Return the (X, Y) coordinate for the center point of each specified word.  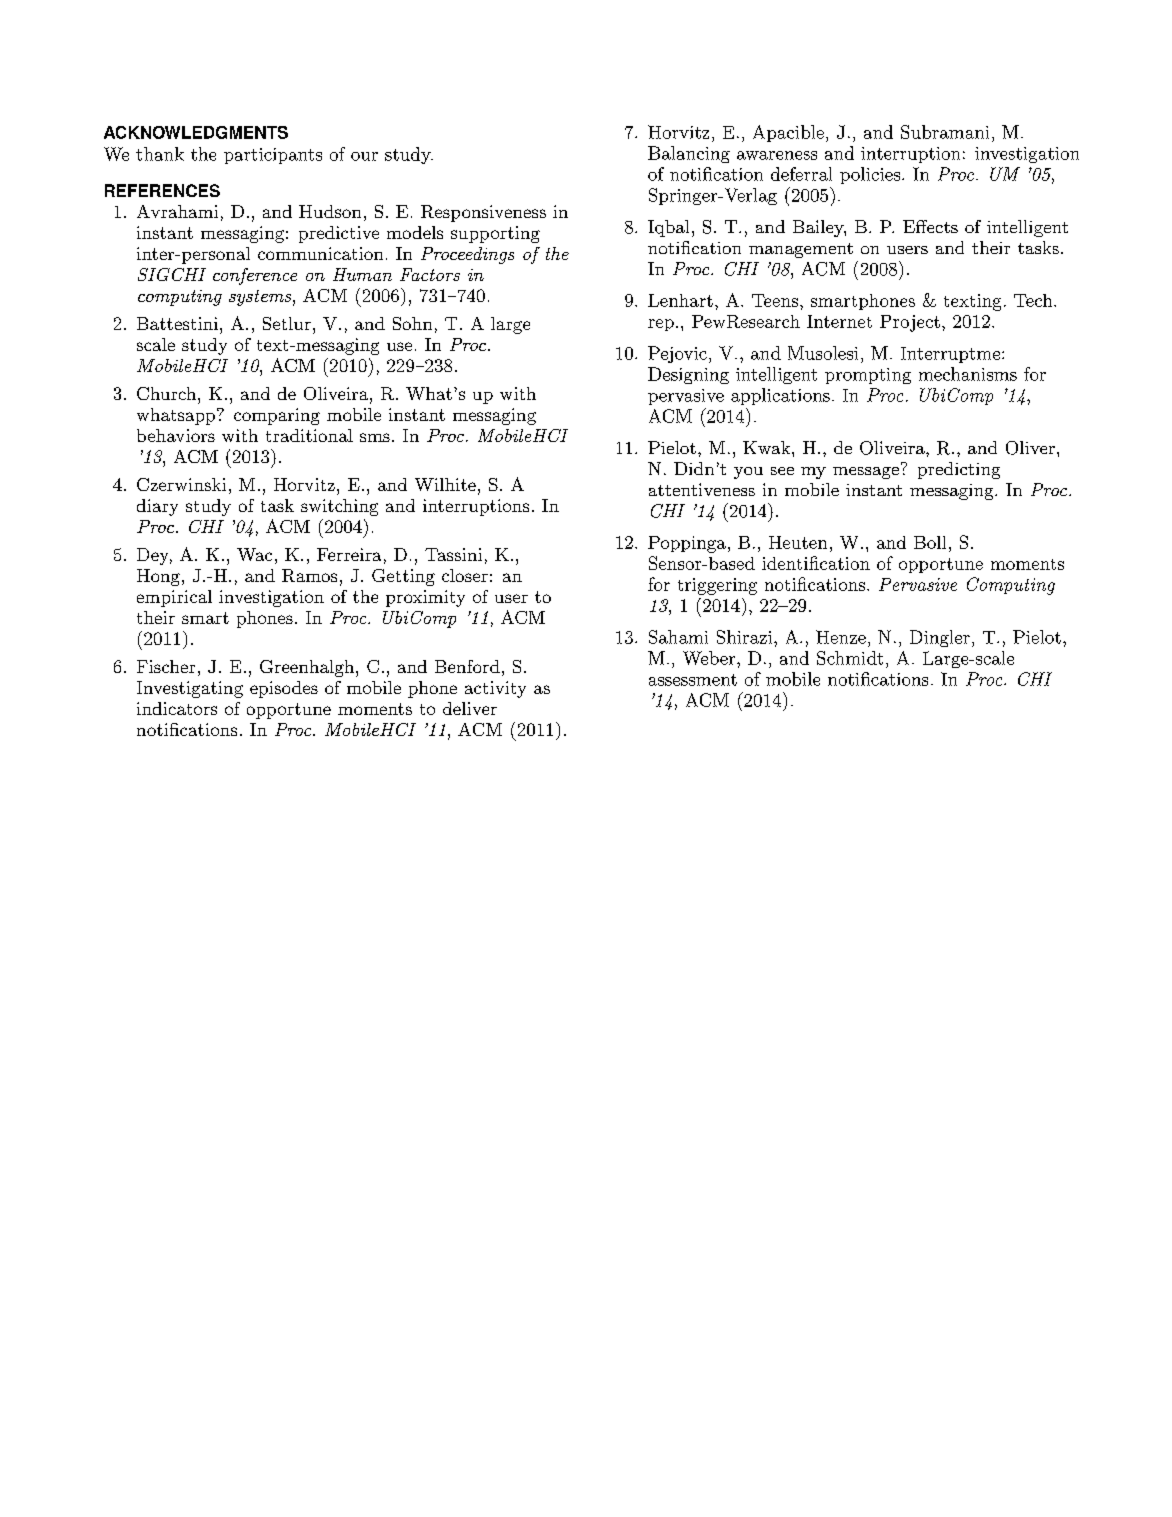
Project (910, 323)
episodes (284, 689)
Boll (930, 542)
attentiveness (702, 489)
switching (339, 507)
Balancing (689, 154)
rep (661, 325)
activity (495, 689)
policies (870, 175)
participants (273, 156)
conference (255, 276)
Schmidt (850, 658)
